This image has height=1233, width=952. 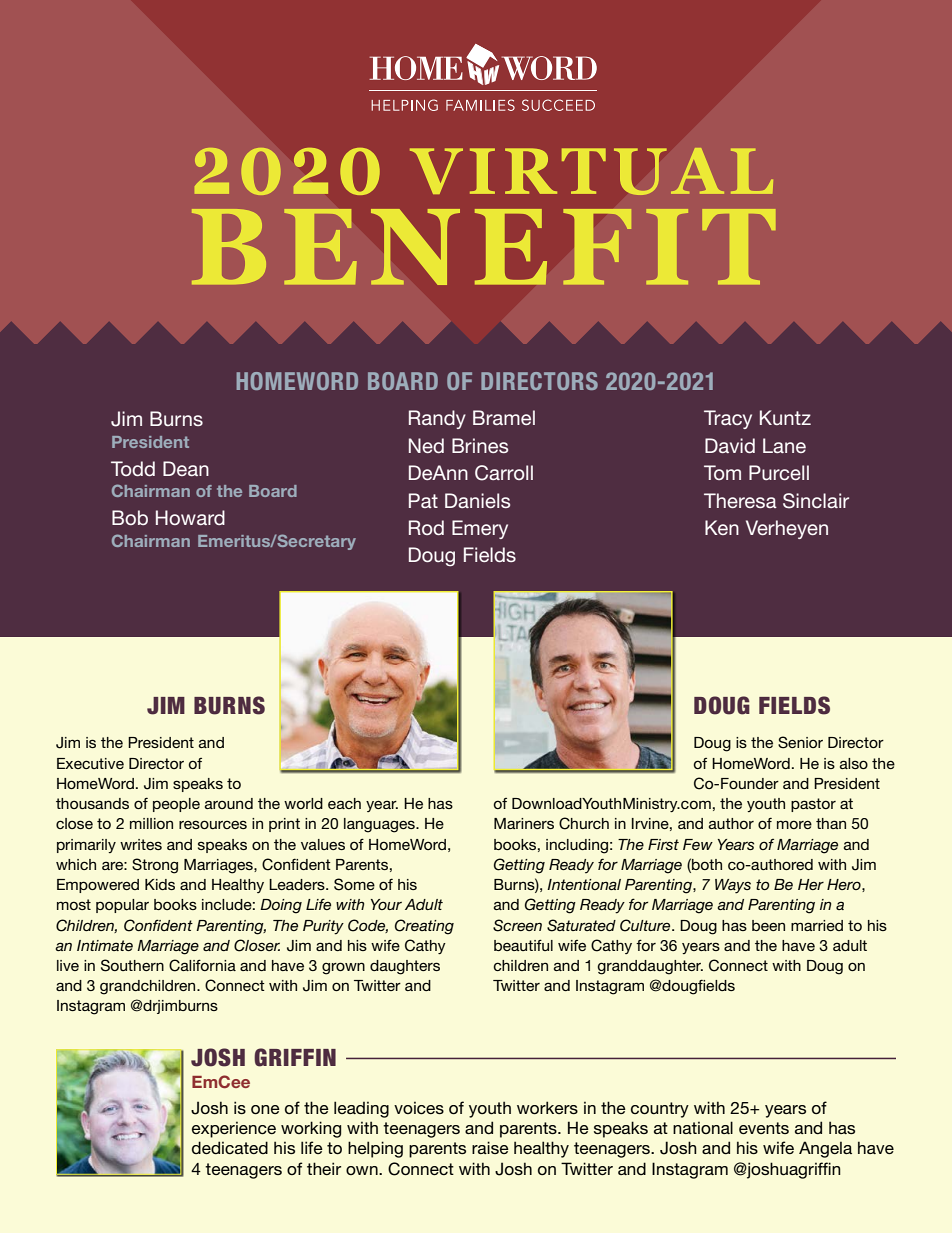 What do you see at coordinates (151, 823) in the image?
I see `million` at bounding box center [151, 823].
